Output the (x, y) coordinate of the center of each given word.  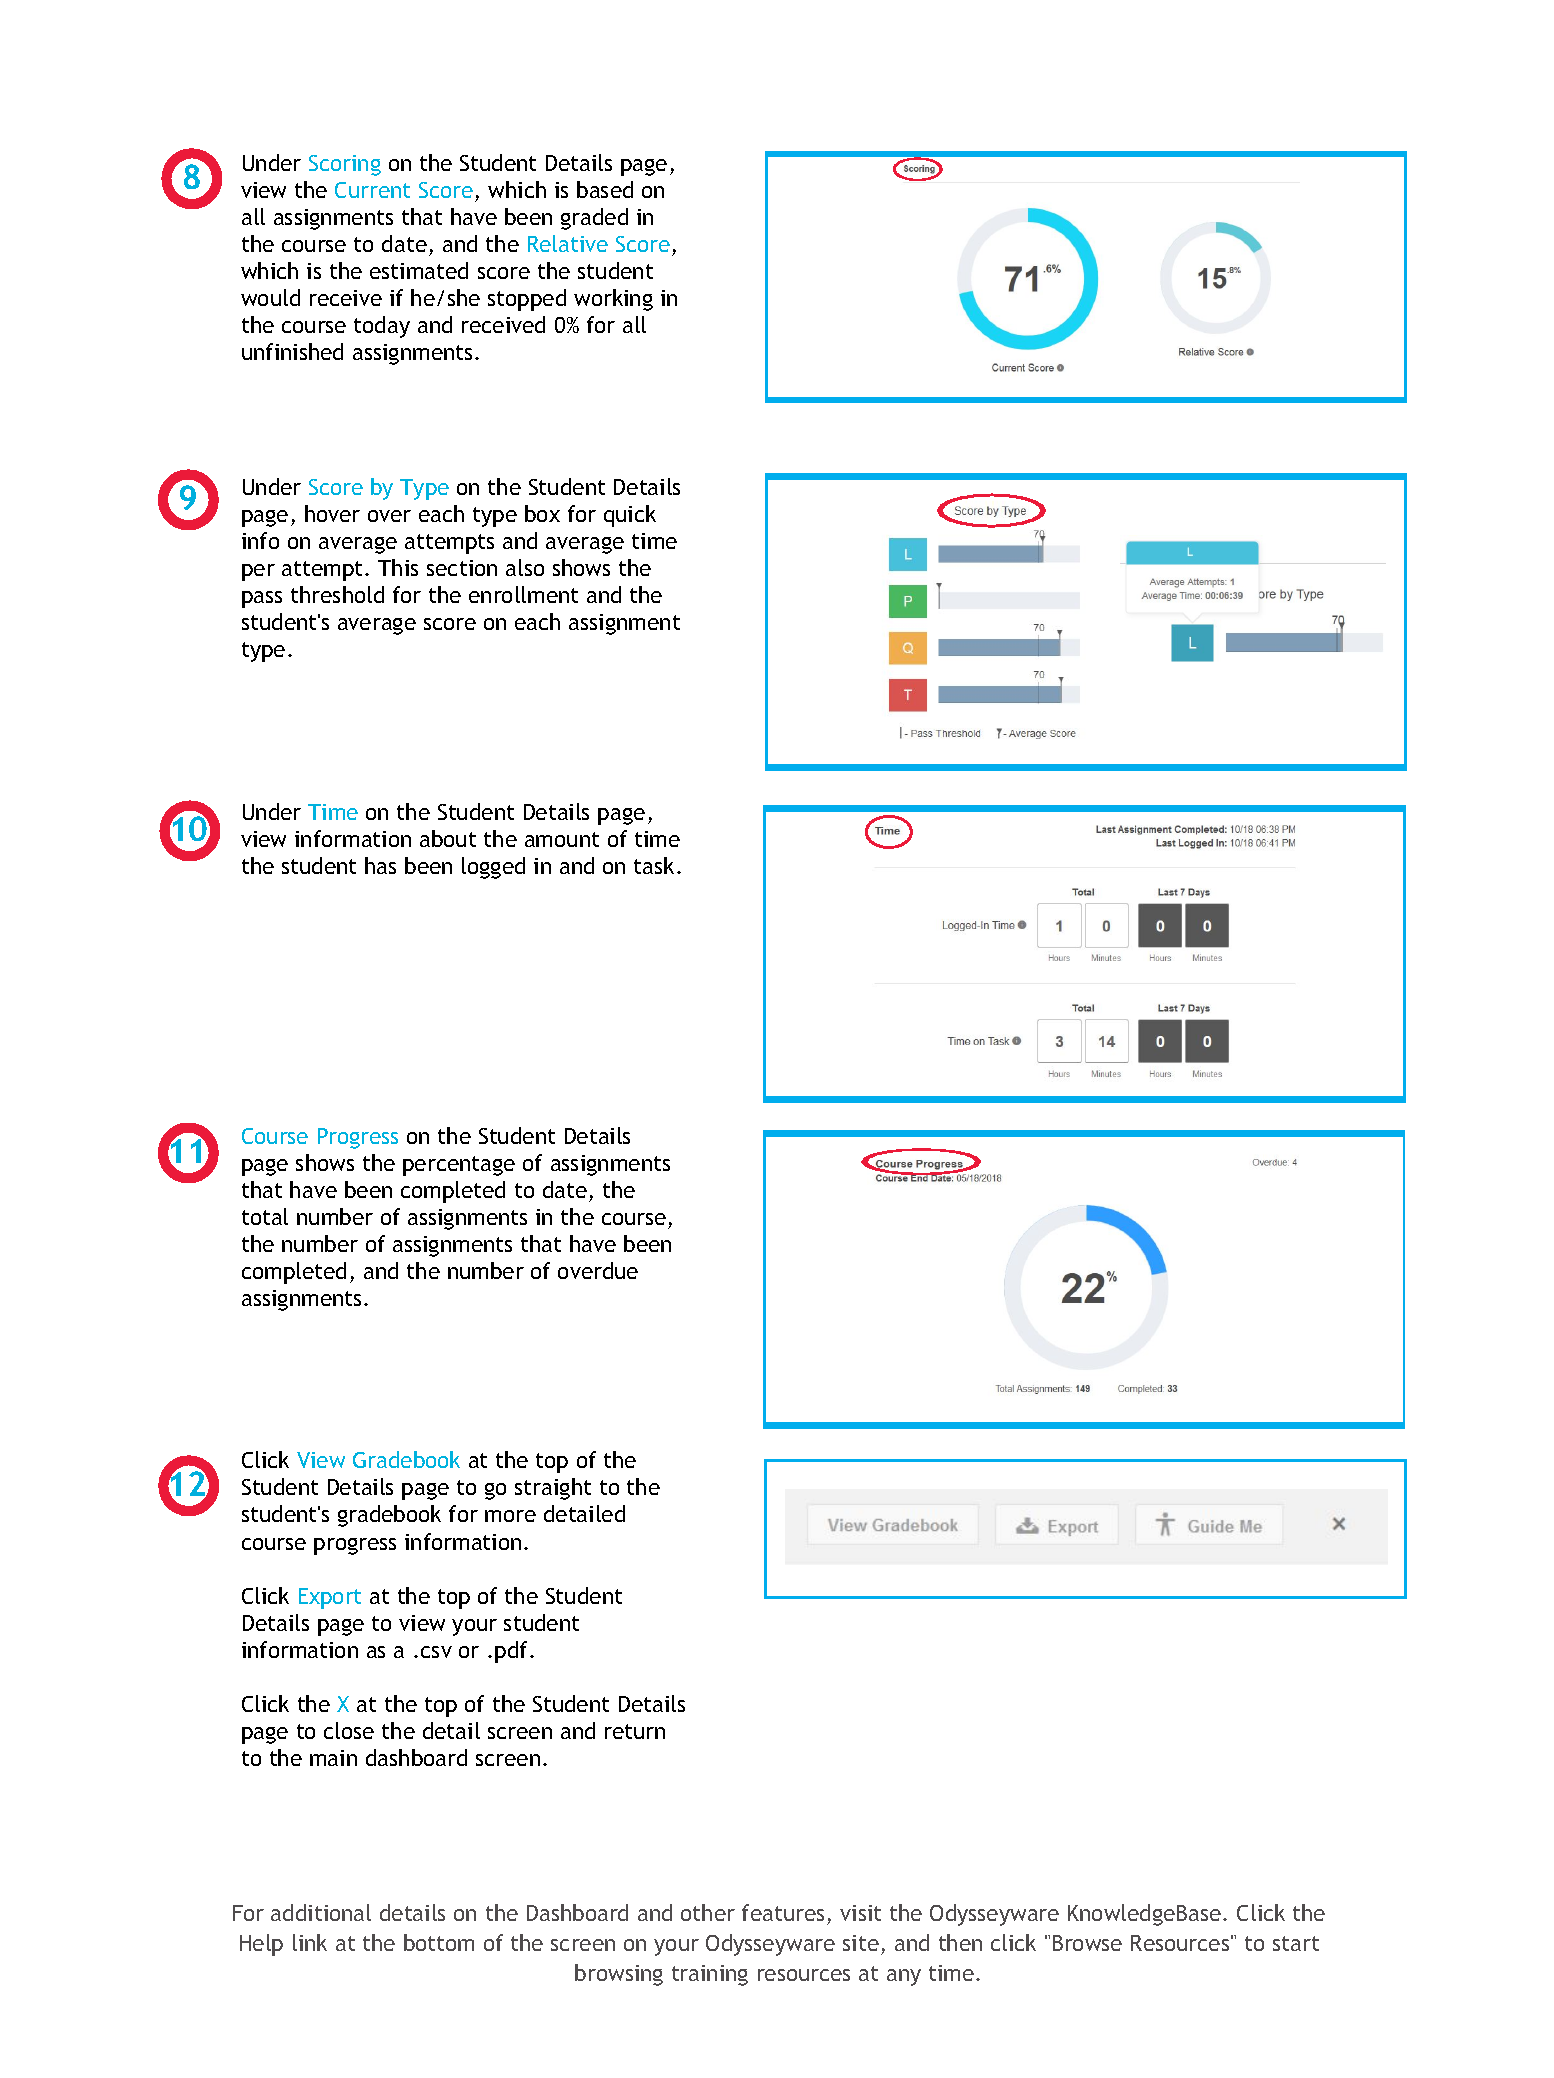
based (605, 189)
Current (372, 190)
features (783, 1912)
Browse (1087, 1943)
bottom (439, 1942)
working (613, 300)
